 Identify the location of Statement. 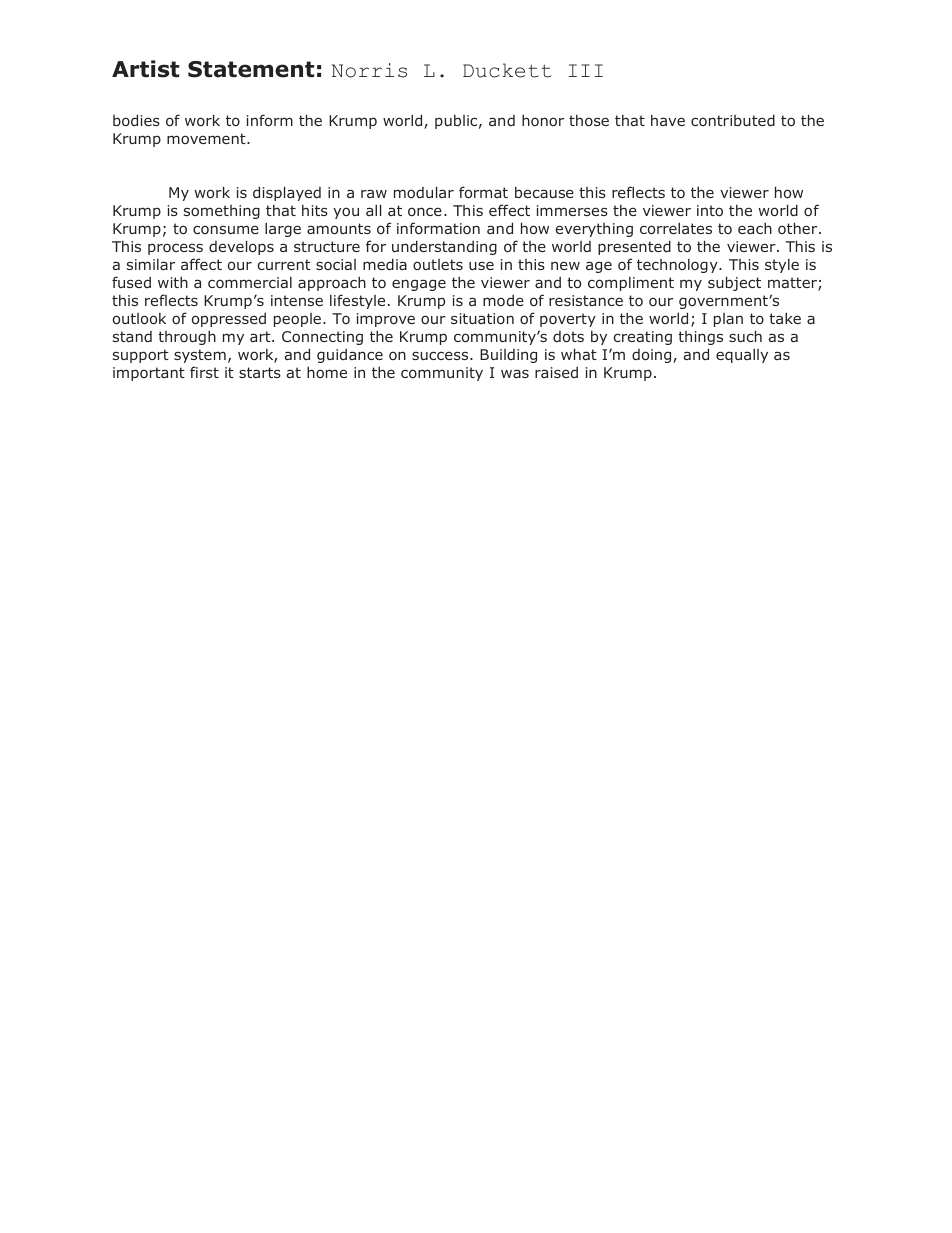
(251, 69).
